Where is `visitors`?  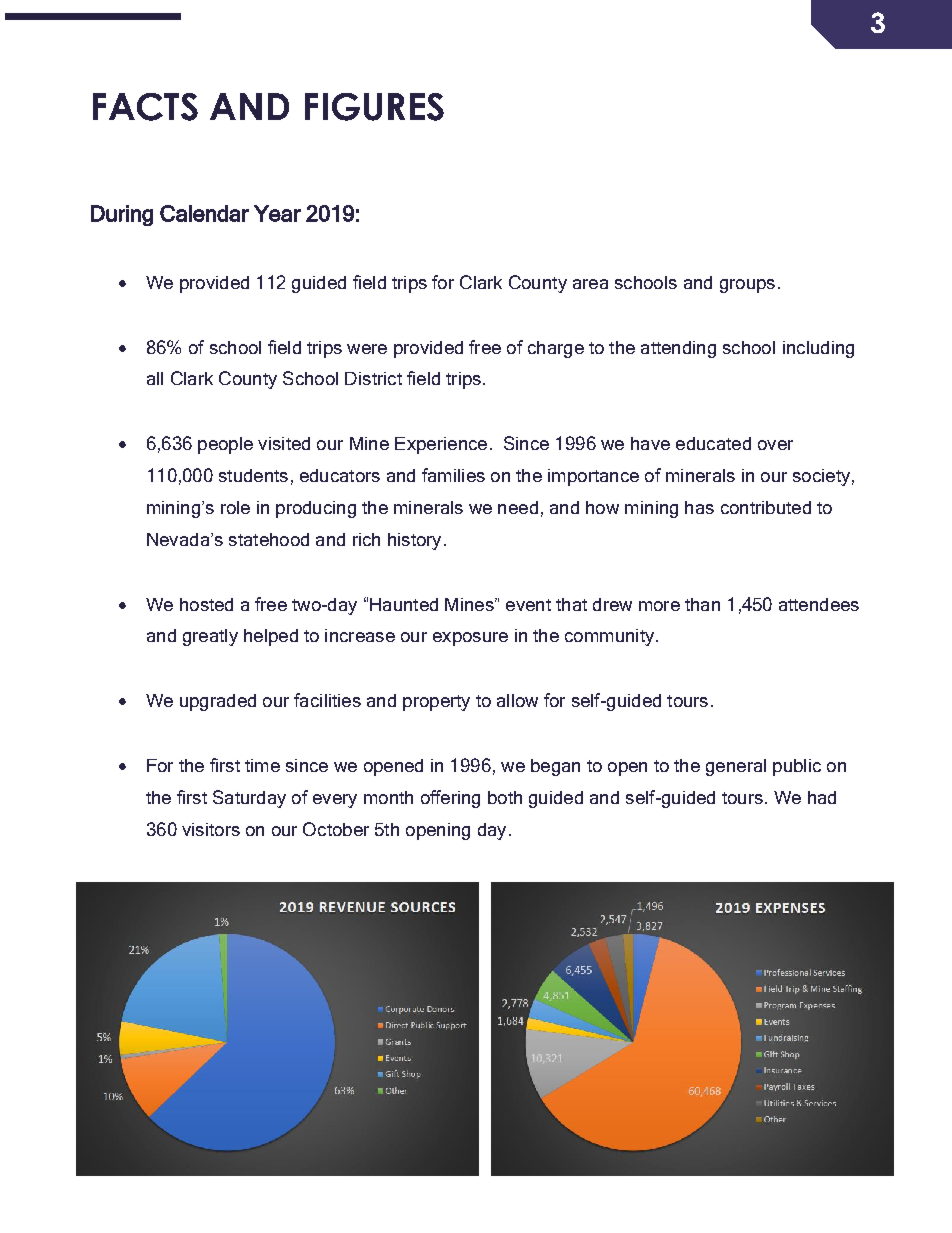
visitors is located at coordinates (211, 829).
